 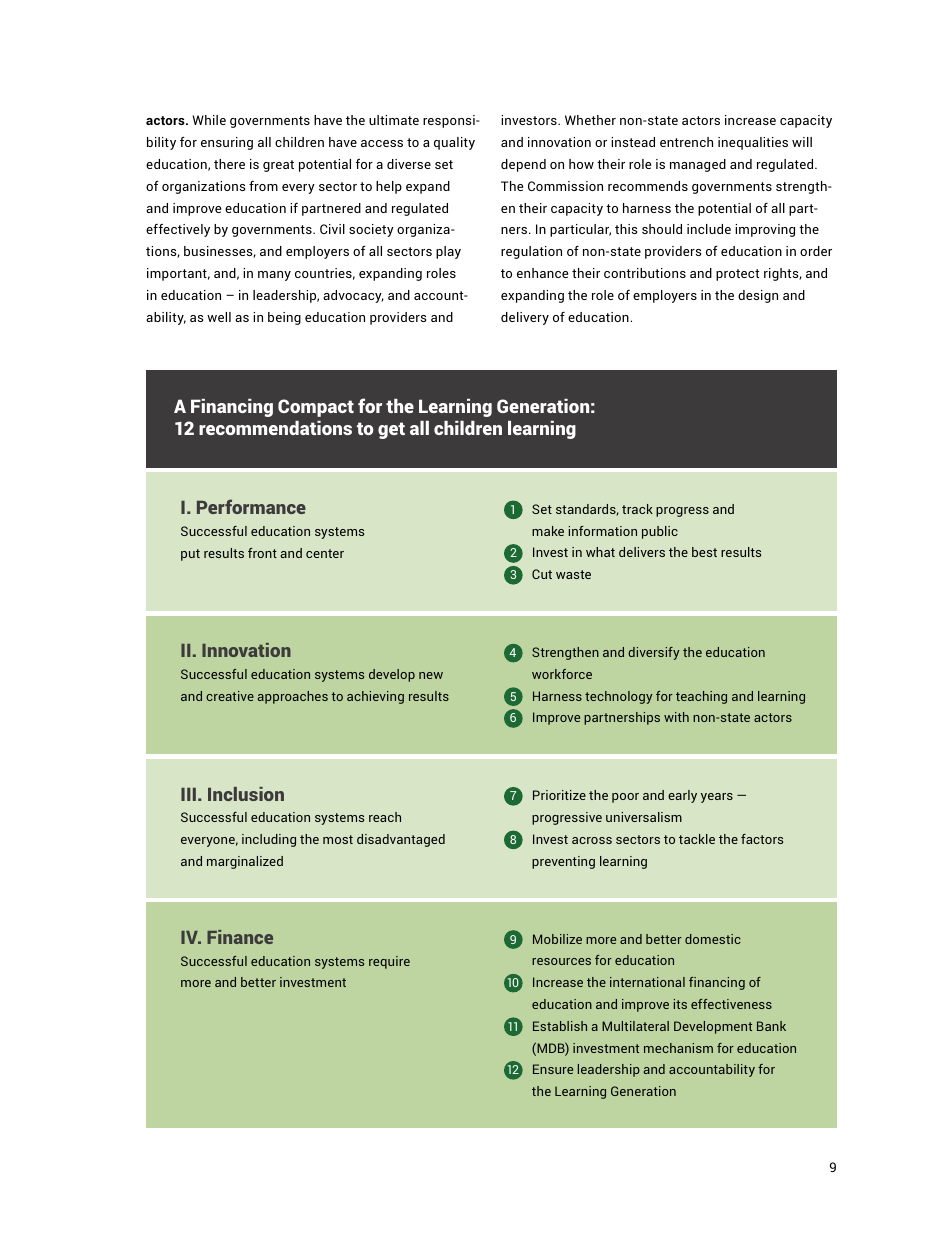 I want to click on ensuring, so click(x=227, y=143).
